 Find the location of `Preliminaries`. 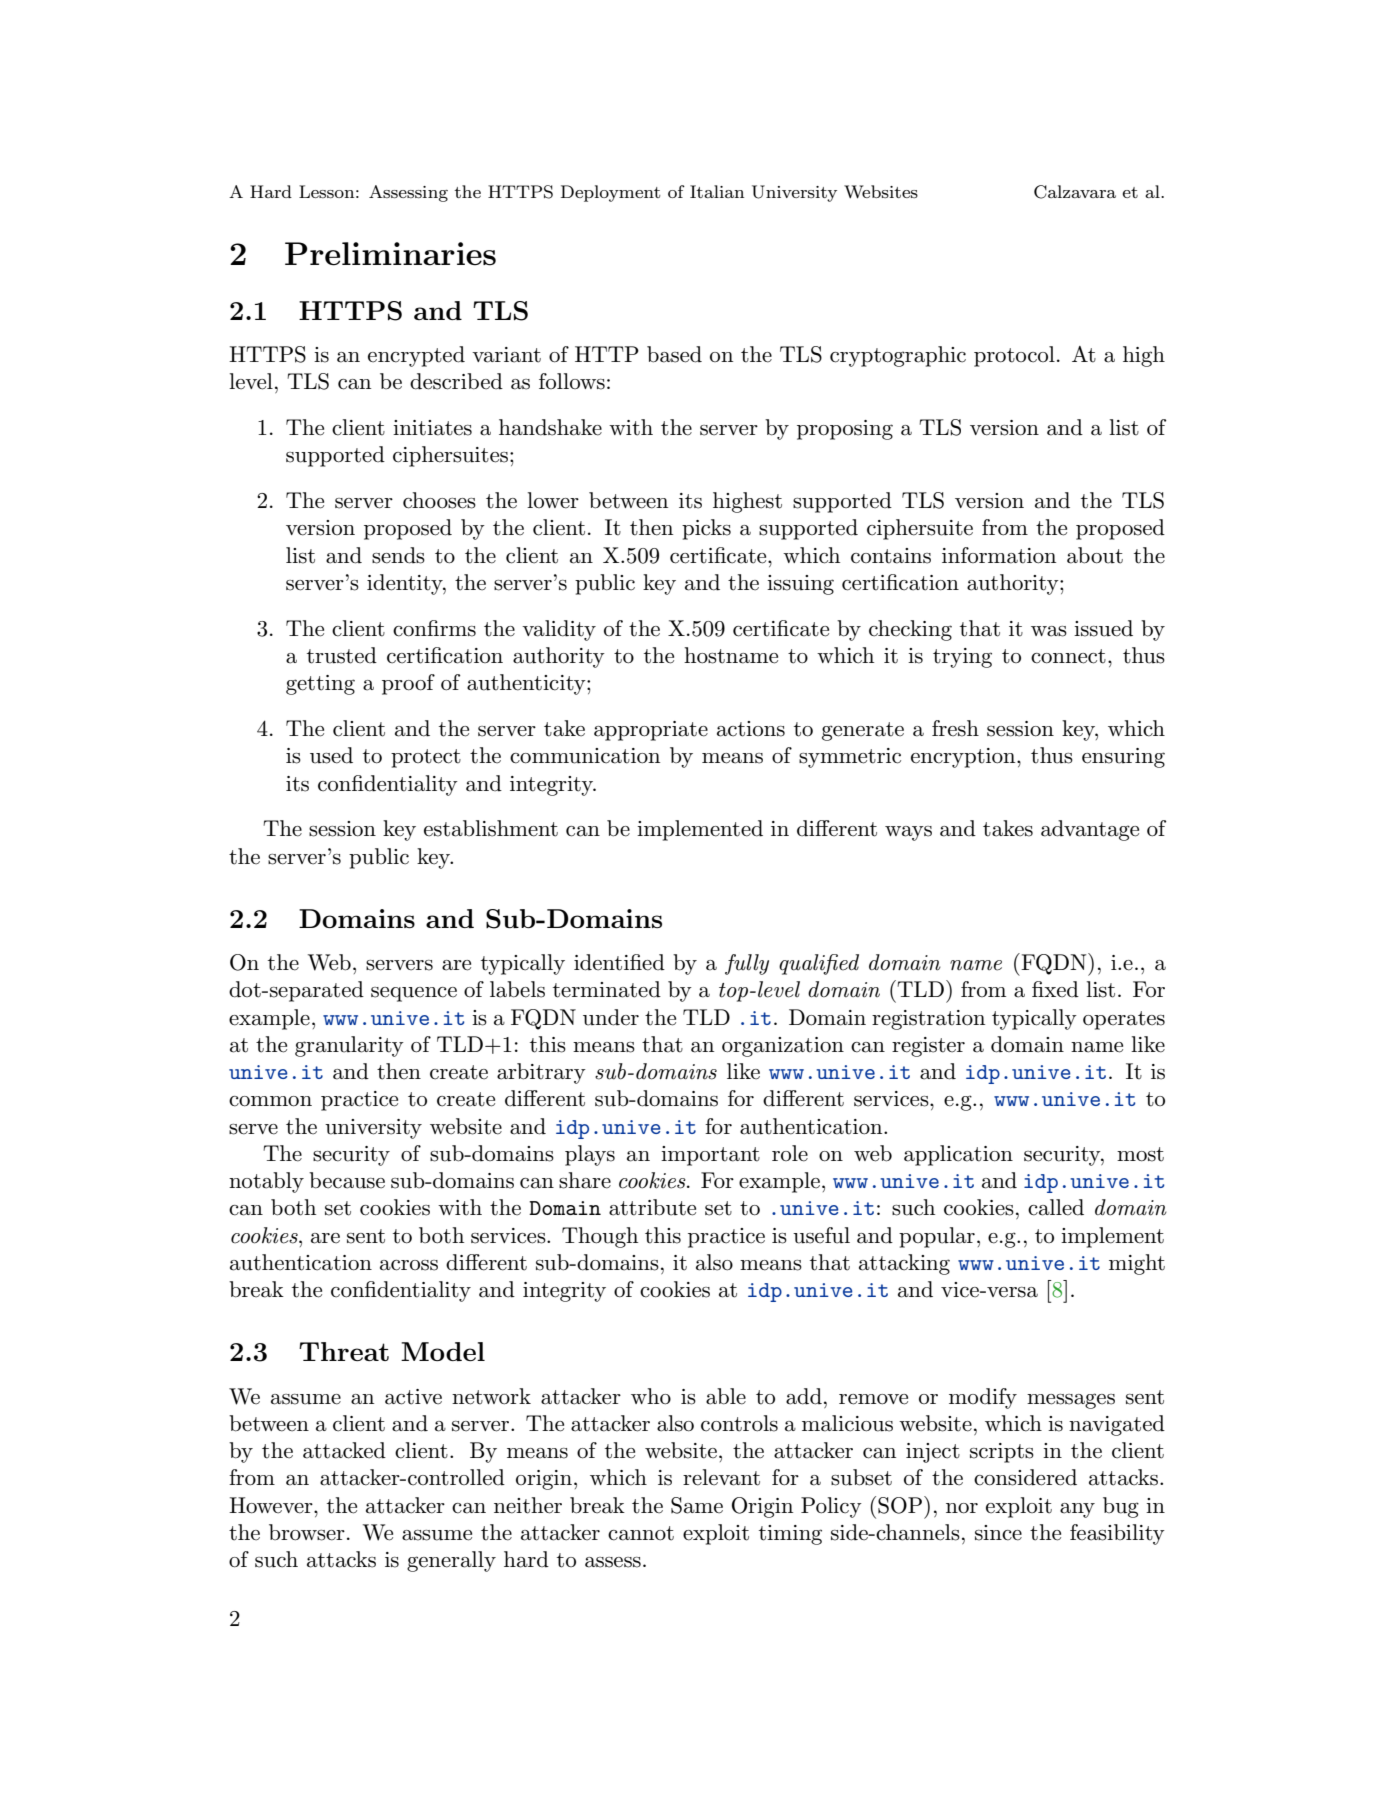

Preliminaries is located at coordinates (390, 254).
